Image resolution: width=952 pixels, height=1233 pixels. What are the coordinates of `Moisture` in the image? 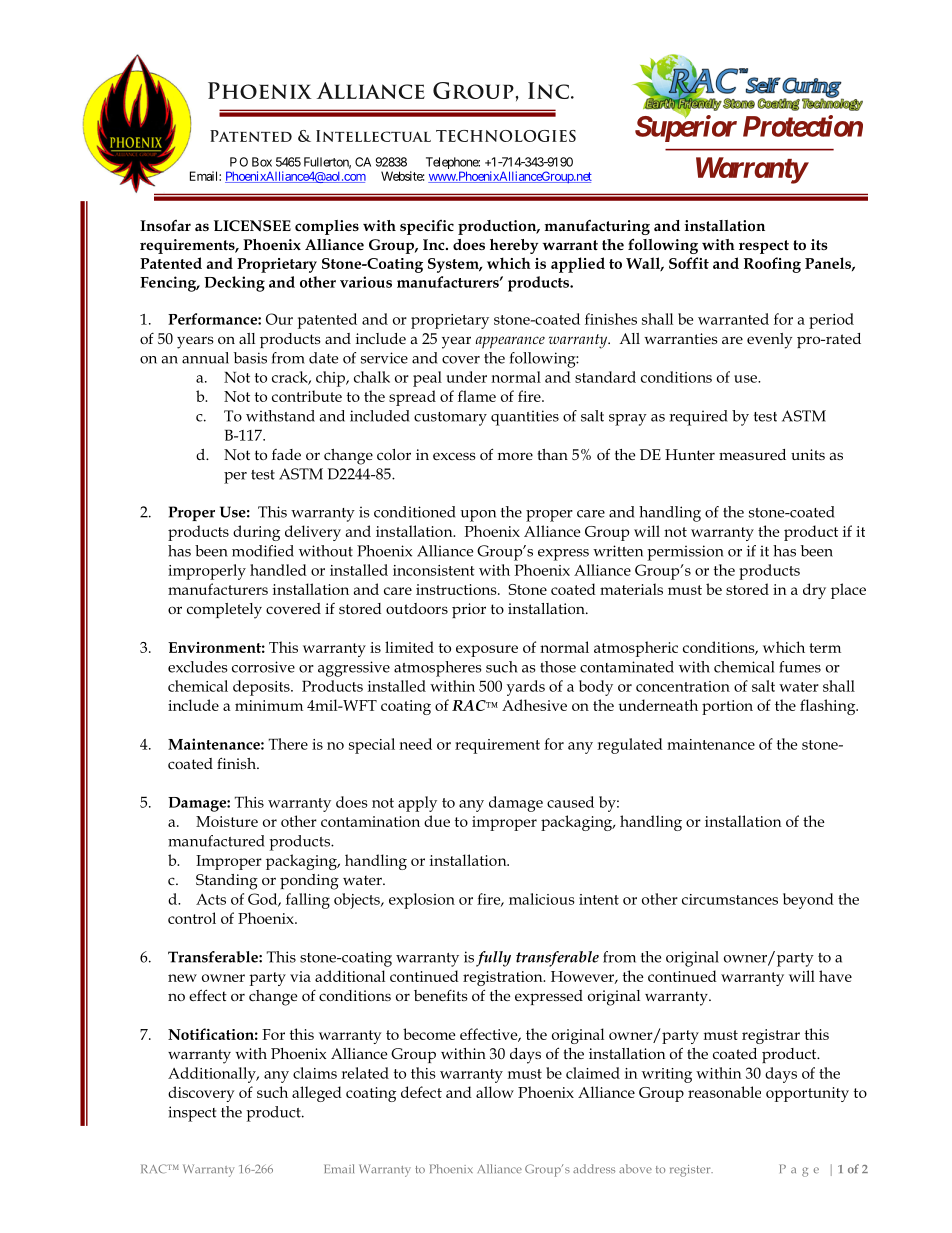 It's located at (227, 821).
